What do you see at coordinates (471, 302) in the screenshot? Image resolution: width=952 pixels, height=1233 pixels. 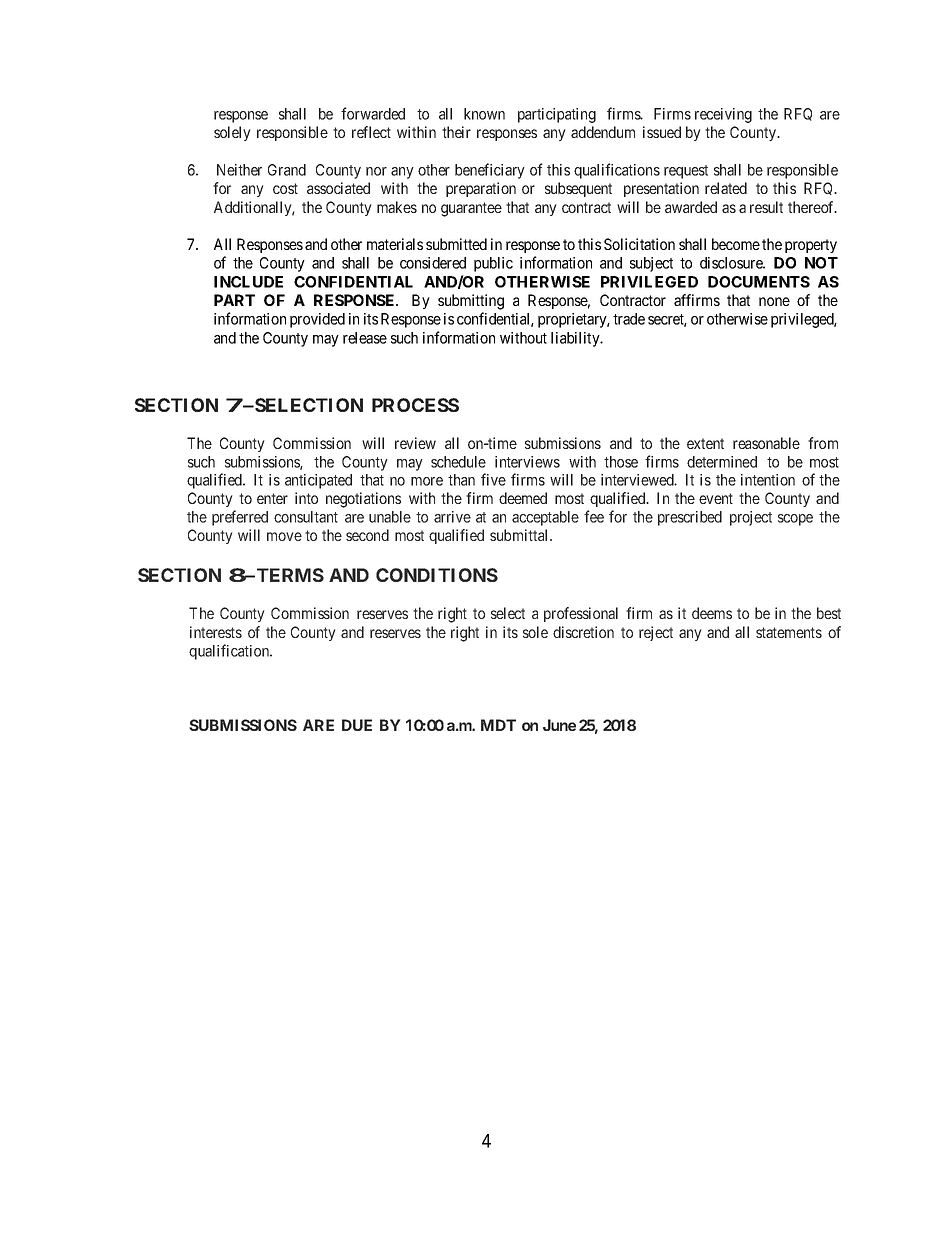 I see `submitting` at bounding box center [471, 302].
